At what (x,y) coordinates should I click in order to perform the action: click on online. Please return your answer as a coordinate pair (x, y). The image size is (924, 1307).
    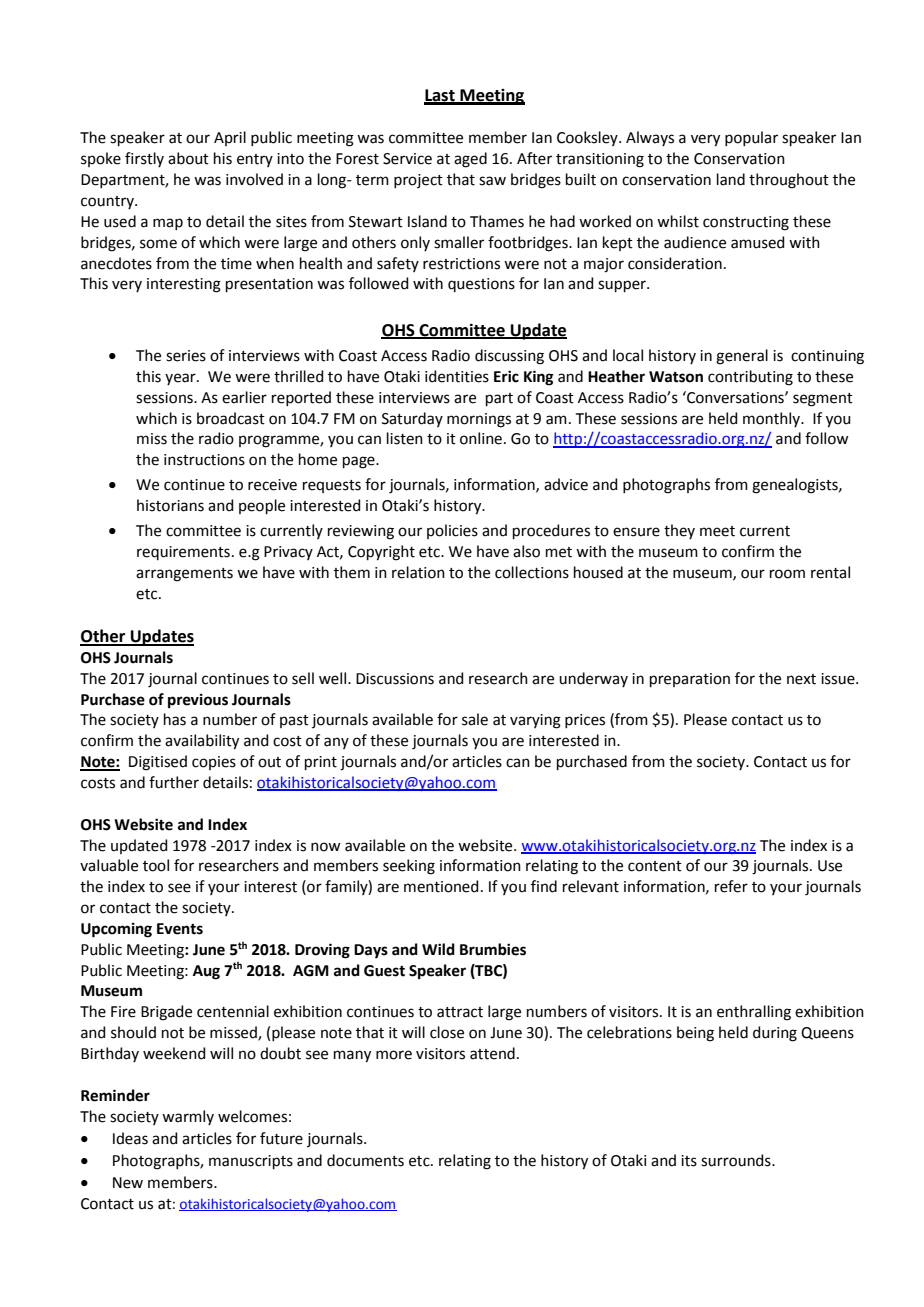
    Looking at the image, I should click on (482, 438).
